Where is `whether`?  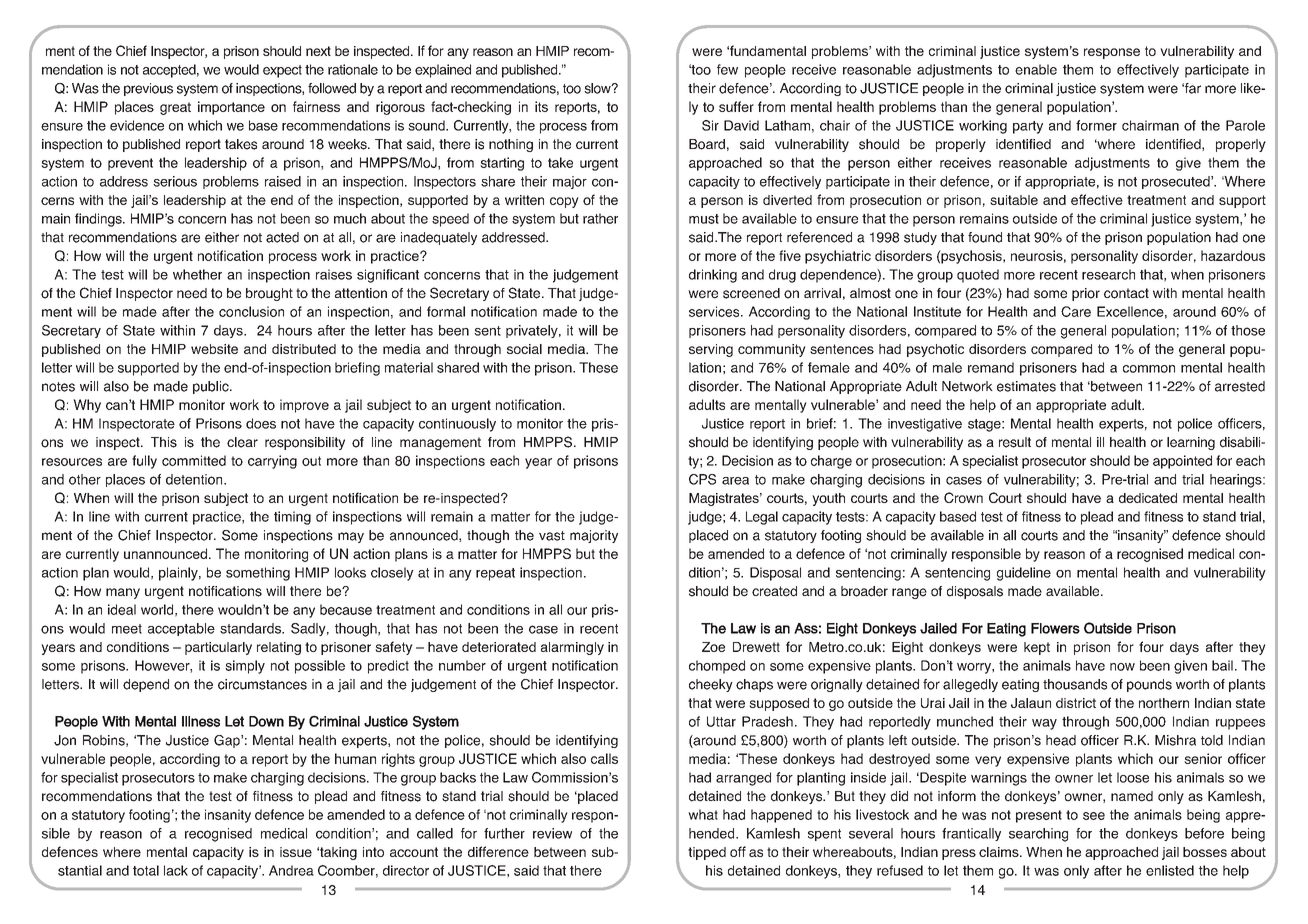 whether is located at coordinates (197, 274).
